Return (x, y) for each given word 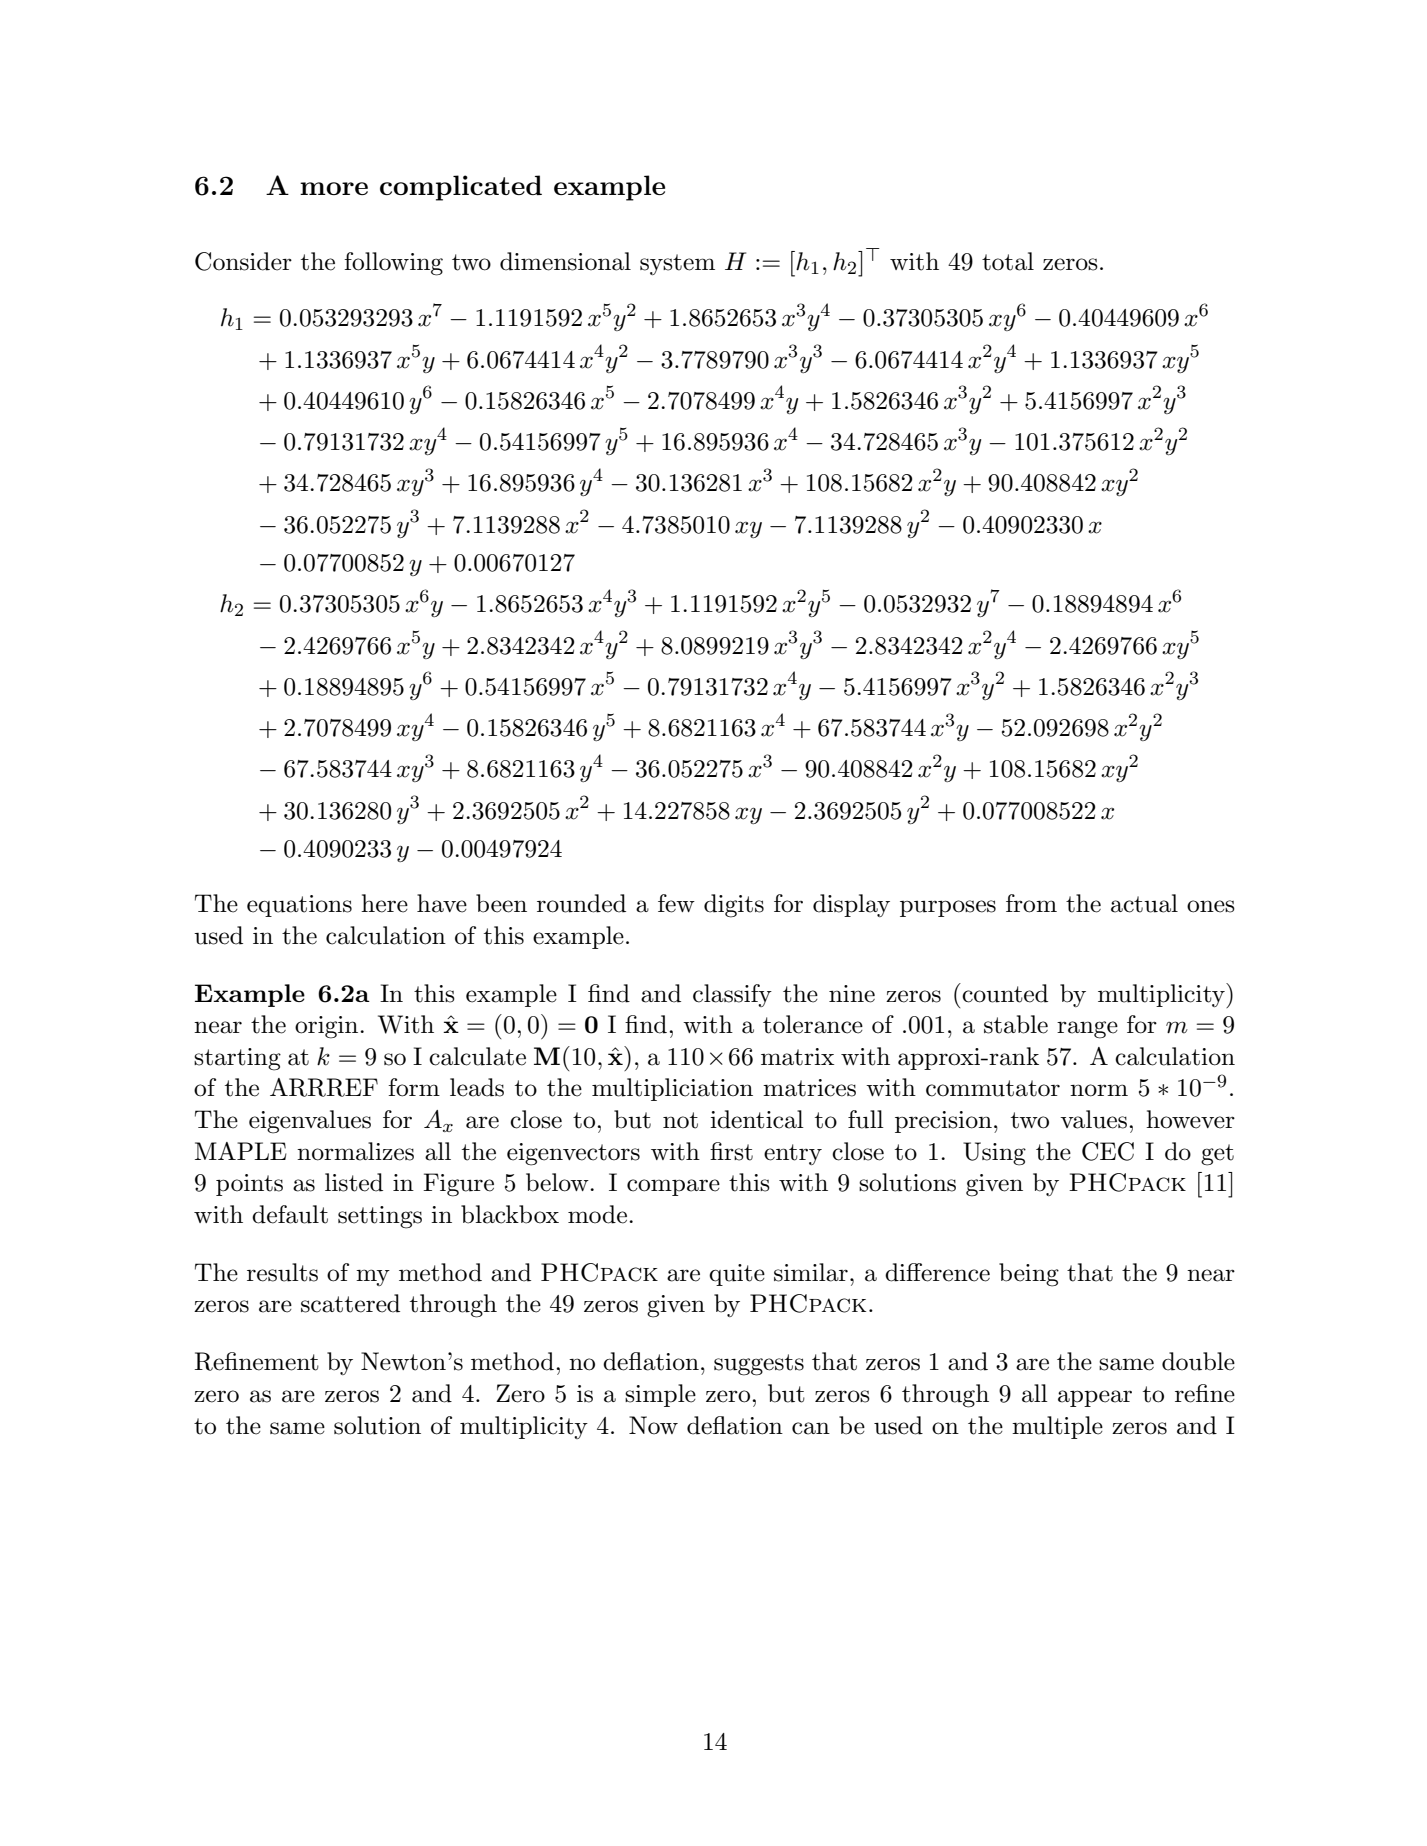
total (1008, 261)
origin (328, 1027)
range (1087, 1030)
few (676, 903)
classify (732, 995)
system (677, 264)
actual (1144, 903)
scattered (350, 1303)
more (334, 188)
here (384, 903)
